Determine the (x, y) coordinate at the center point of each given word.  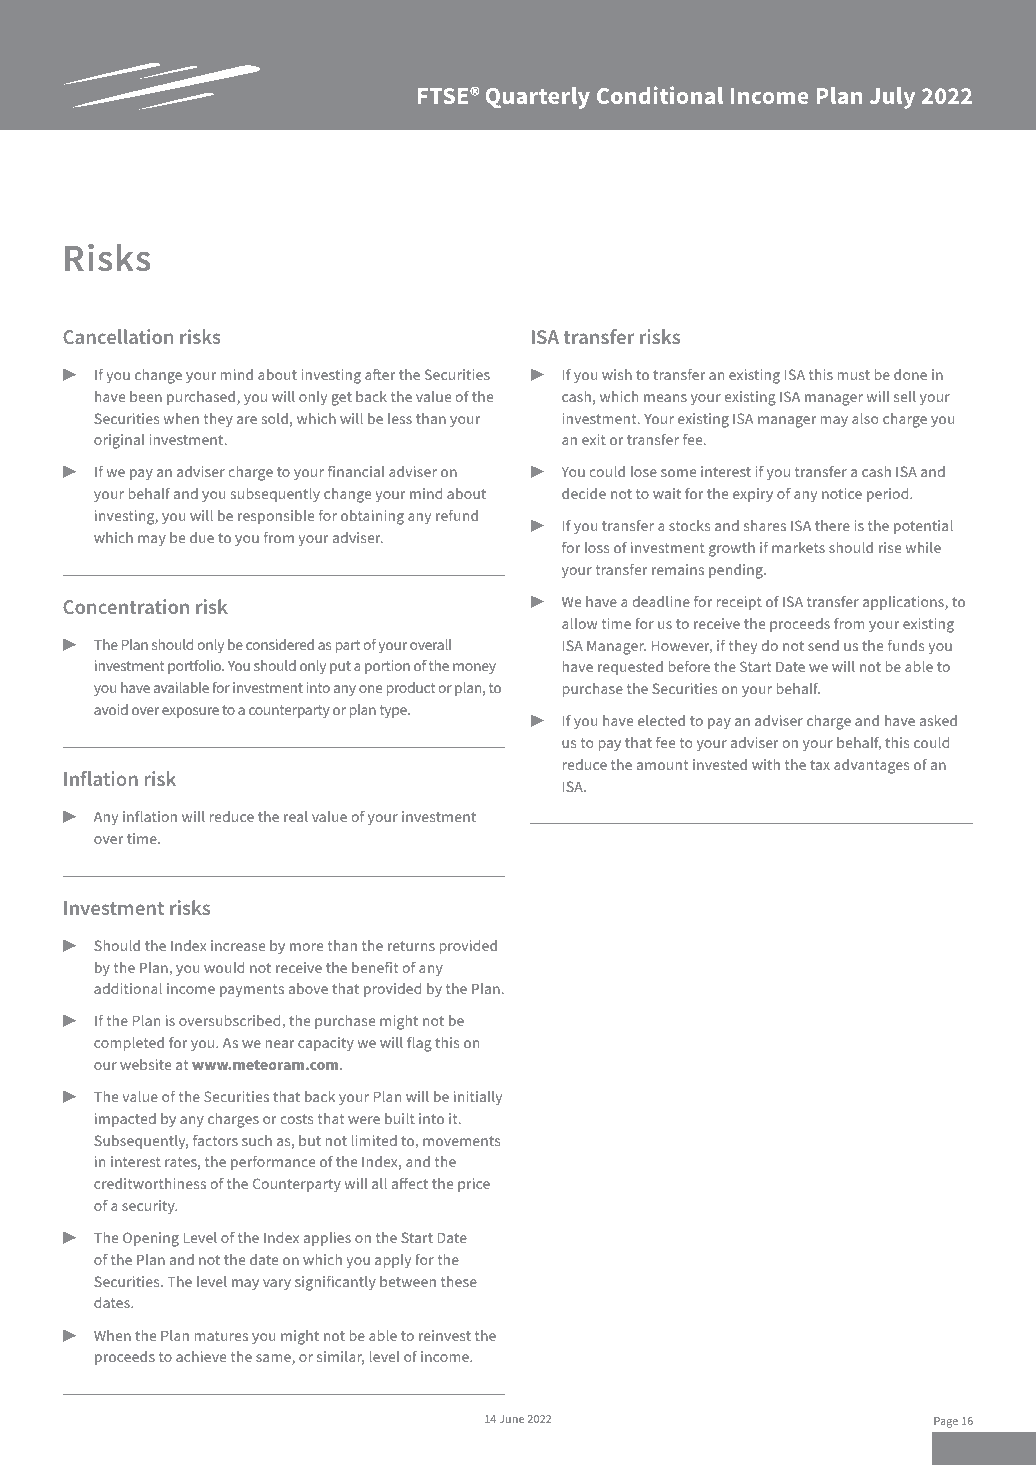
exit (594, 439)
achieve (201, 1356)
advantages (871, 766)
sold (275, 418)
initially (478, 1098)
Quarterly (538, 98)
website (145, 1064)
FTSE (444, 96)
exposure (190, 712)
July (892, 98)
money (474, 668)
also (865, 418)
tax (820, 765)
